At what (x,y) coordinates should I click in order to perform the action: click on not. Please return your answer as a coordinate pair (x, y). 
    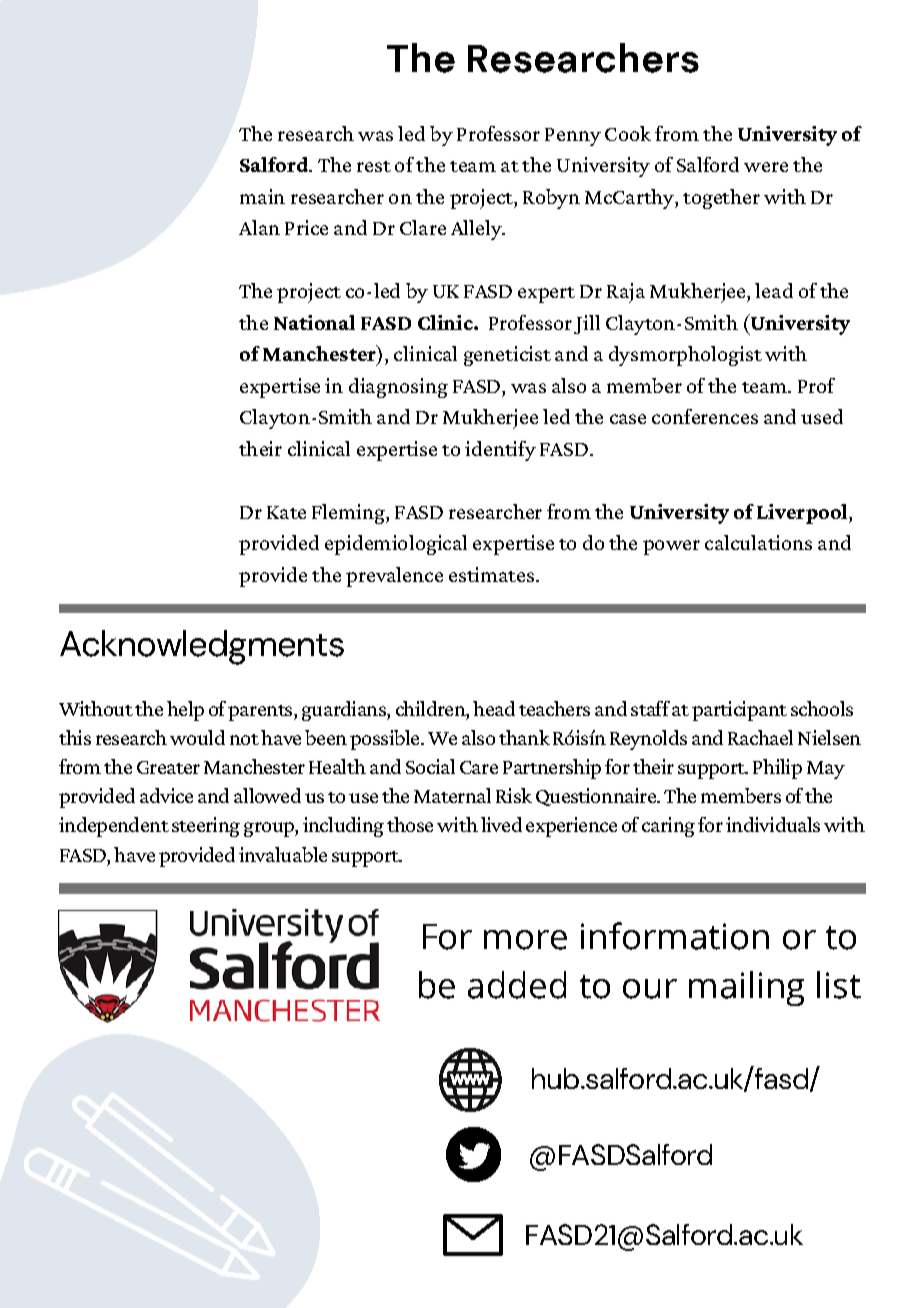
    Looking at the image, I should click on (244, 739).
